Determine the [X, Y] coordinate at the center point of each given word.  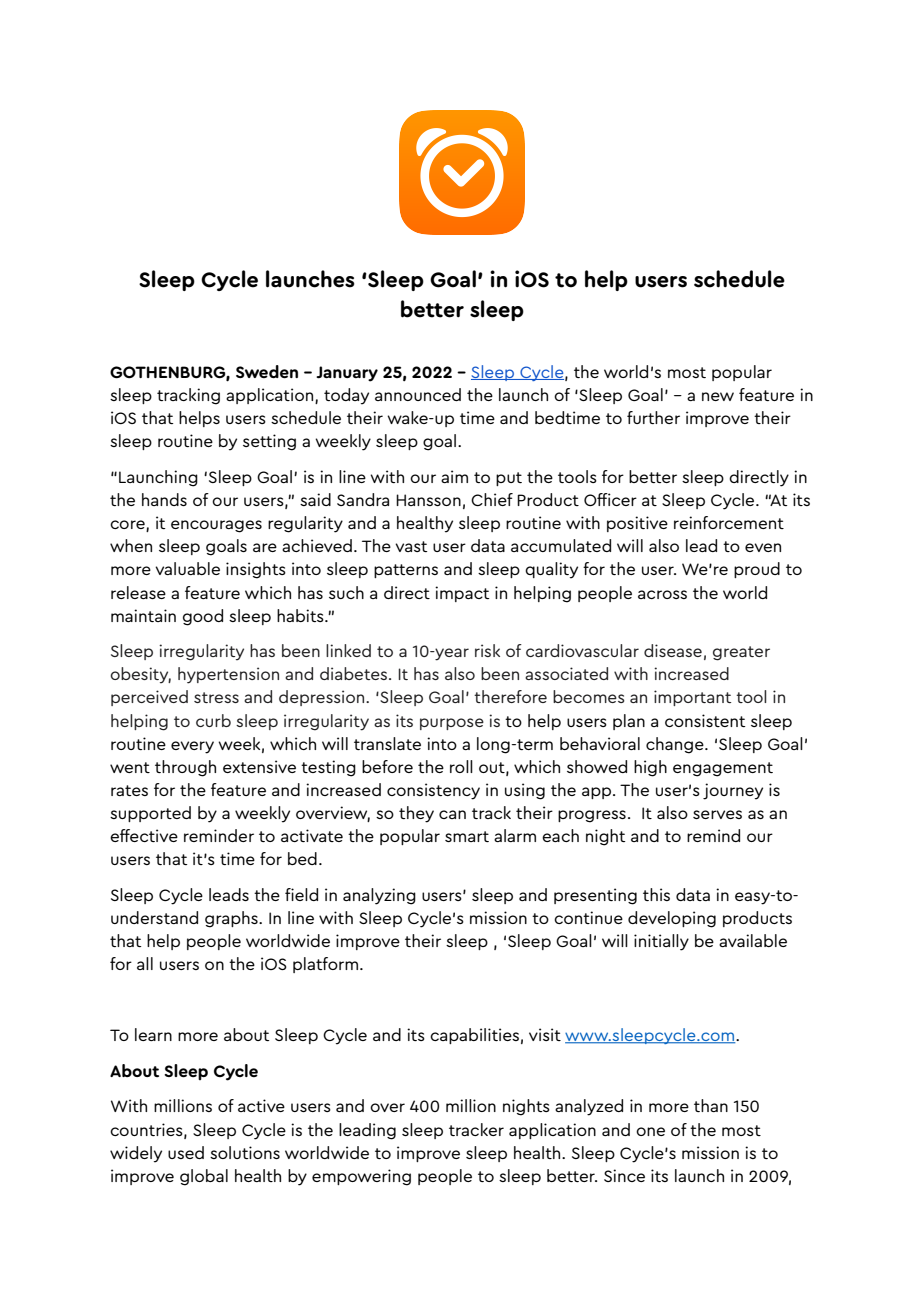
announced [418, 394]
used [186, 1152]
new [718, 396]
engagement [723, 769]
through [185, 768]
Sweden [267, 372]
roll [461, 766]
